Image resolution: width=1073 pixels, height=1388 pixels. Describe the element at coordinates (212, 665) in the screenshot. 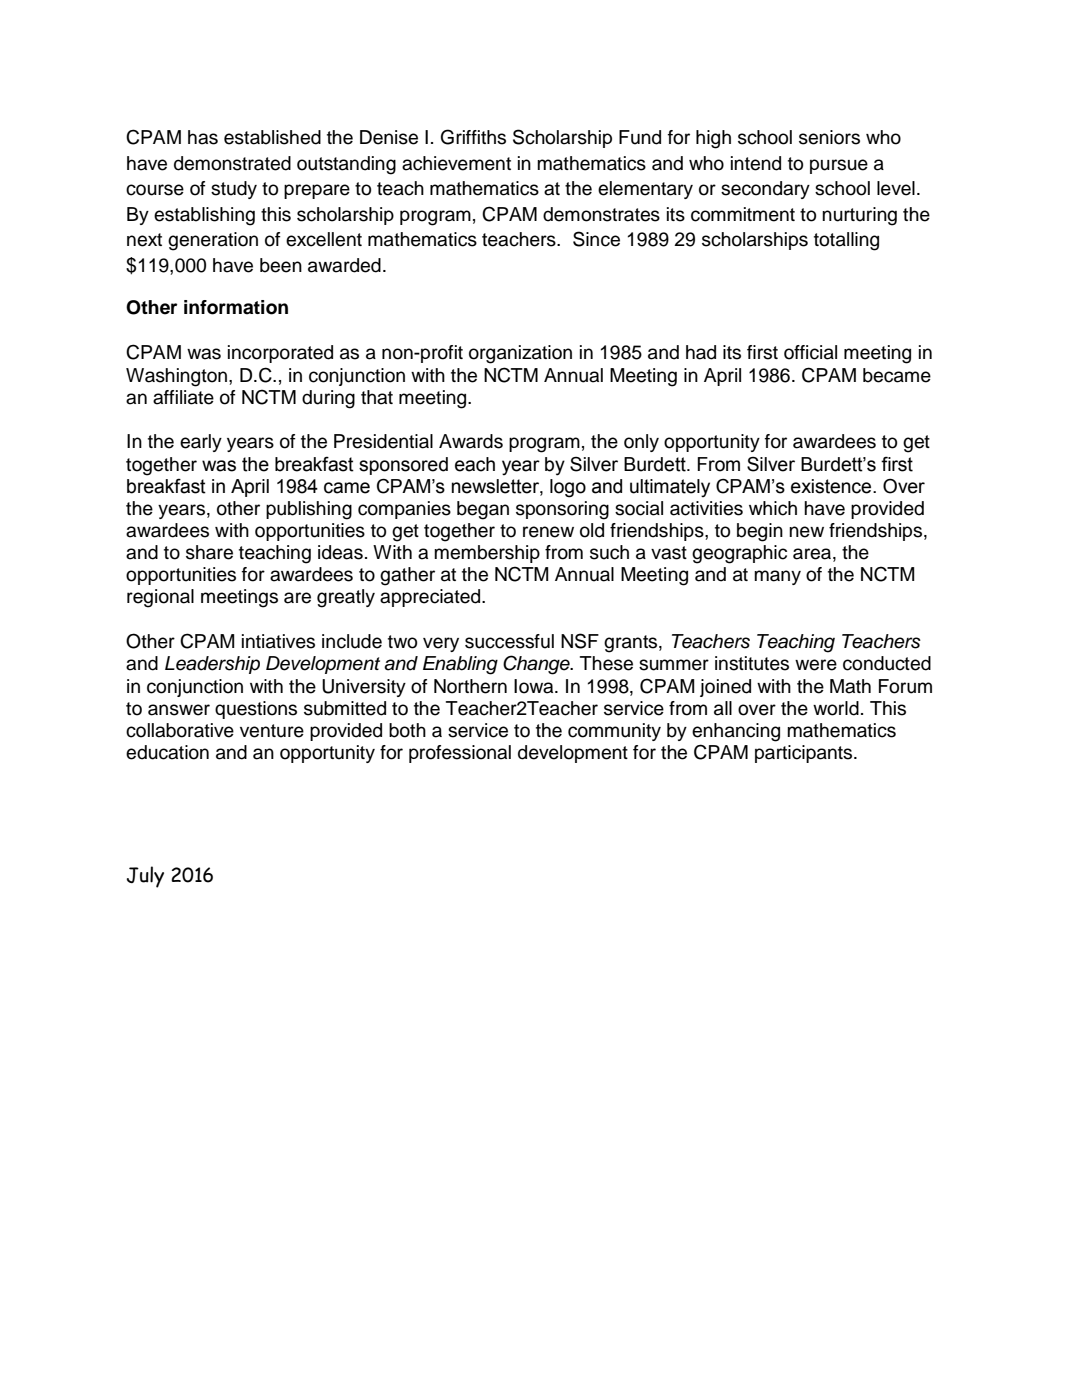

I see `Leadership` at that location.
